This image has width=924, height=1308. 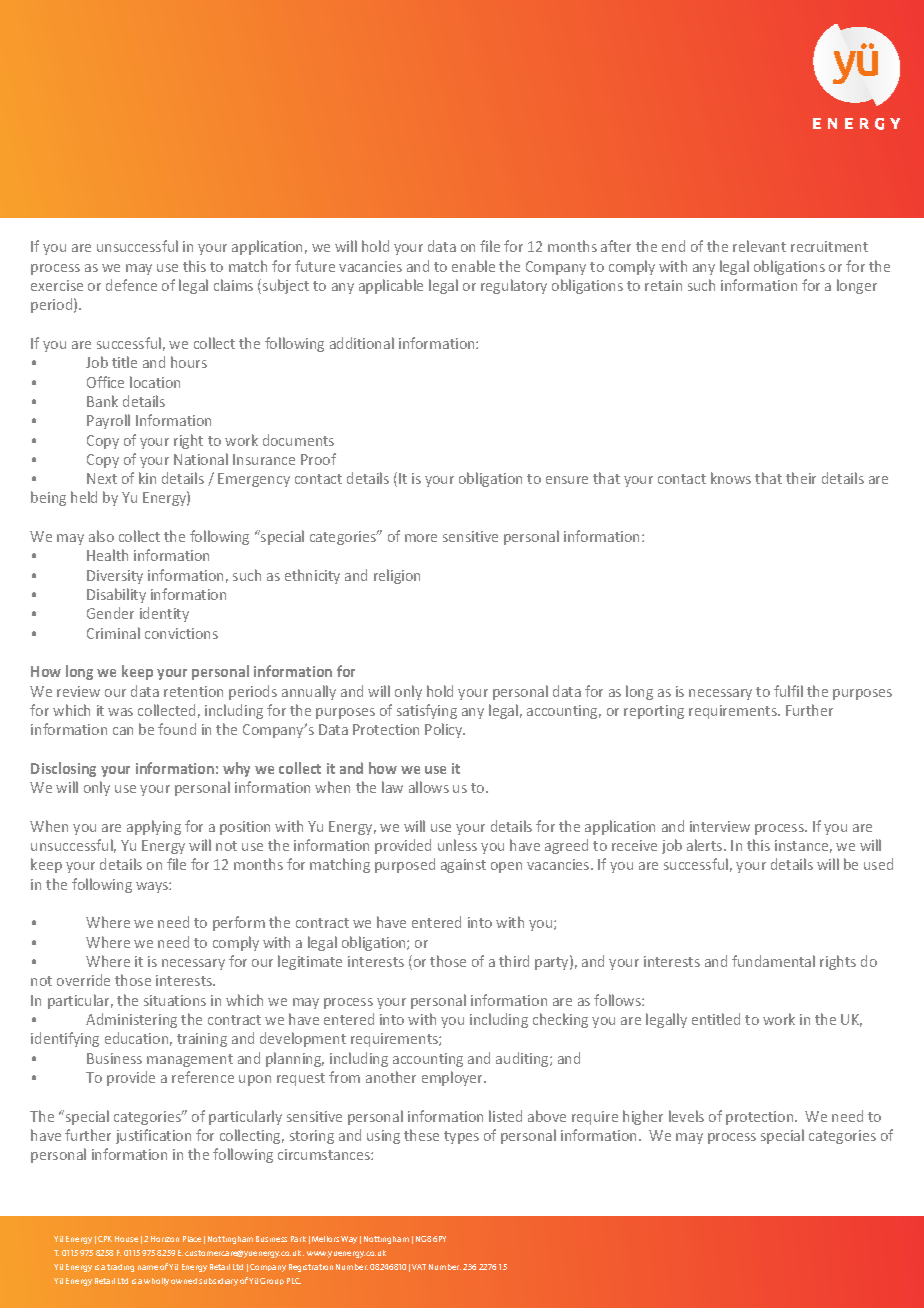 What do you see at coordinates (473, 266) in the image?
I see `enable` at bounding box center [473, 266].
